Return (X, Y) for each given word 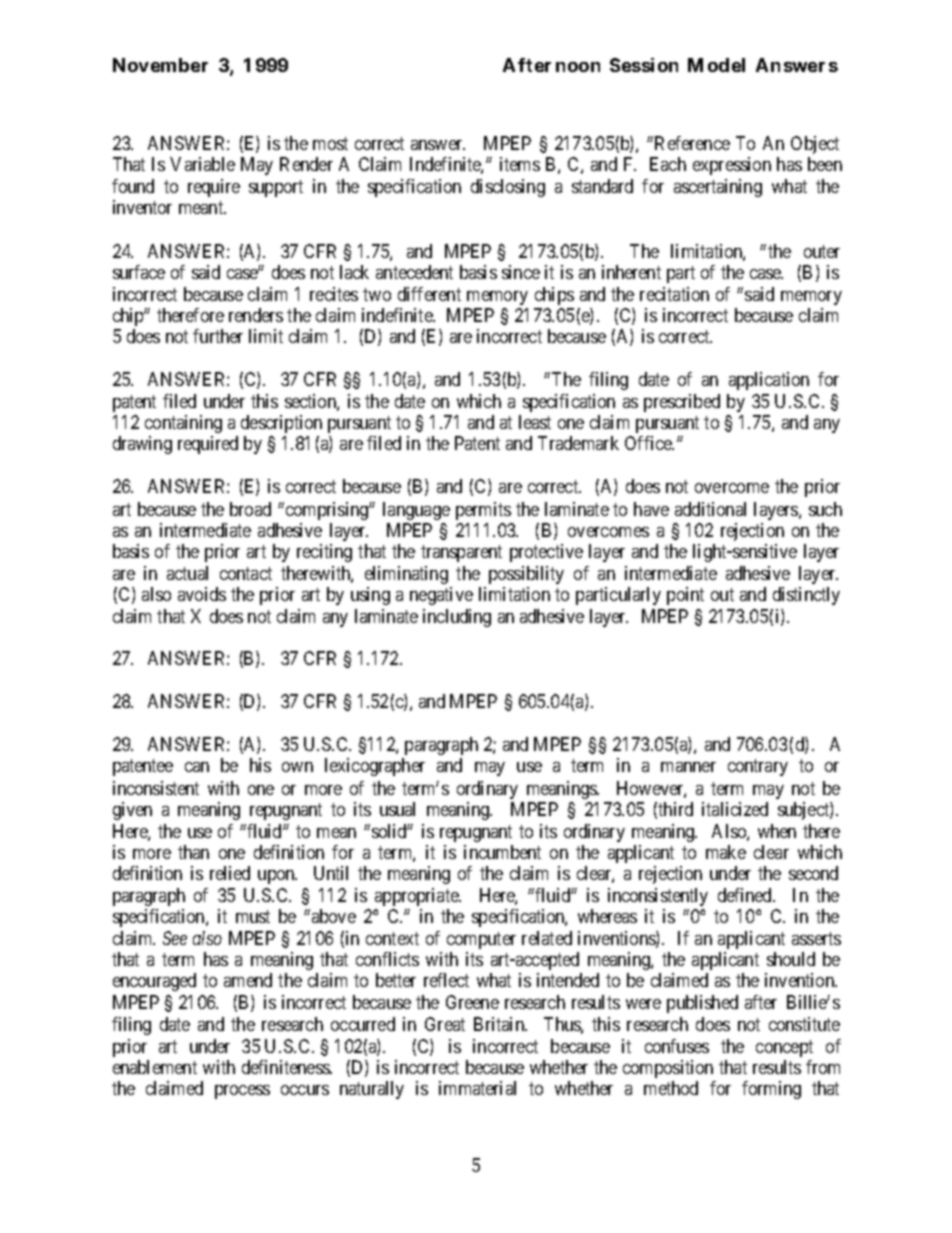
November (160, 65)
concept (784, 1048)
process (242, 1092)
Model (716, 65)
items (520, 164)
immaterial (477, 1088)
